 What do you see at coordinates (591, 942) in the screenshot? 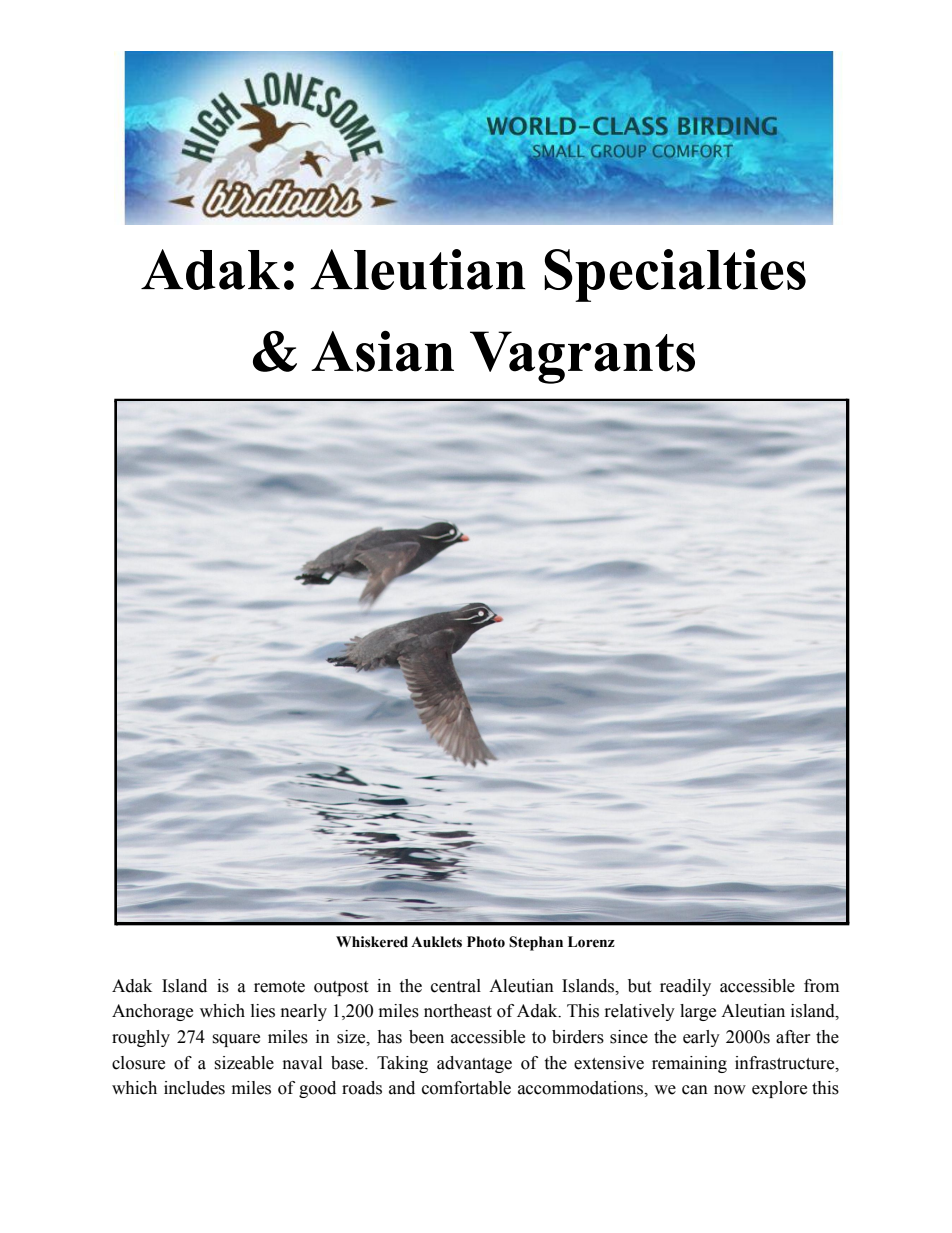
I see `Lorenz` at bounding box center [591, 942].
